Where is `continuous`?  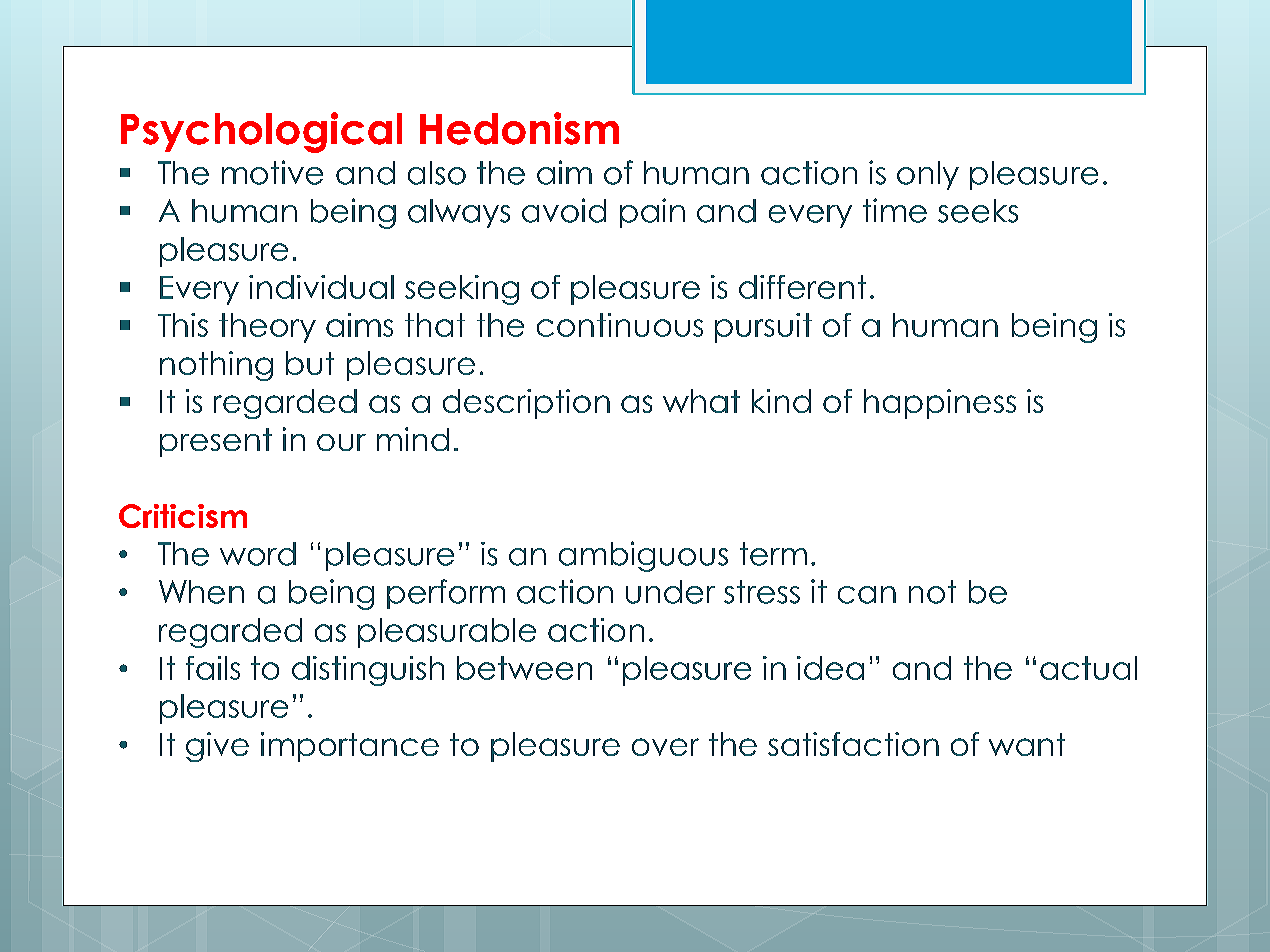
continuous is located at coordinates (620, 325).
